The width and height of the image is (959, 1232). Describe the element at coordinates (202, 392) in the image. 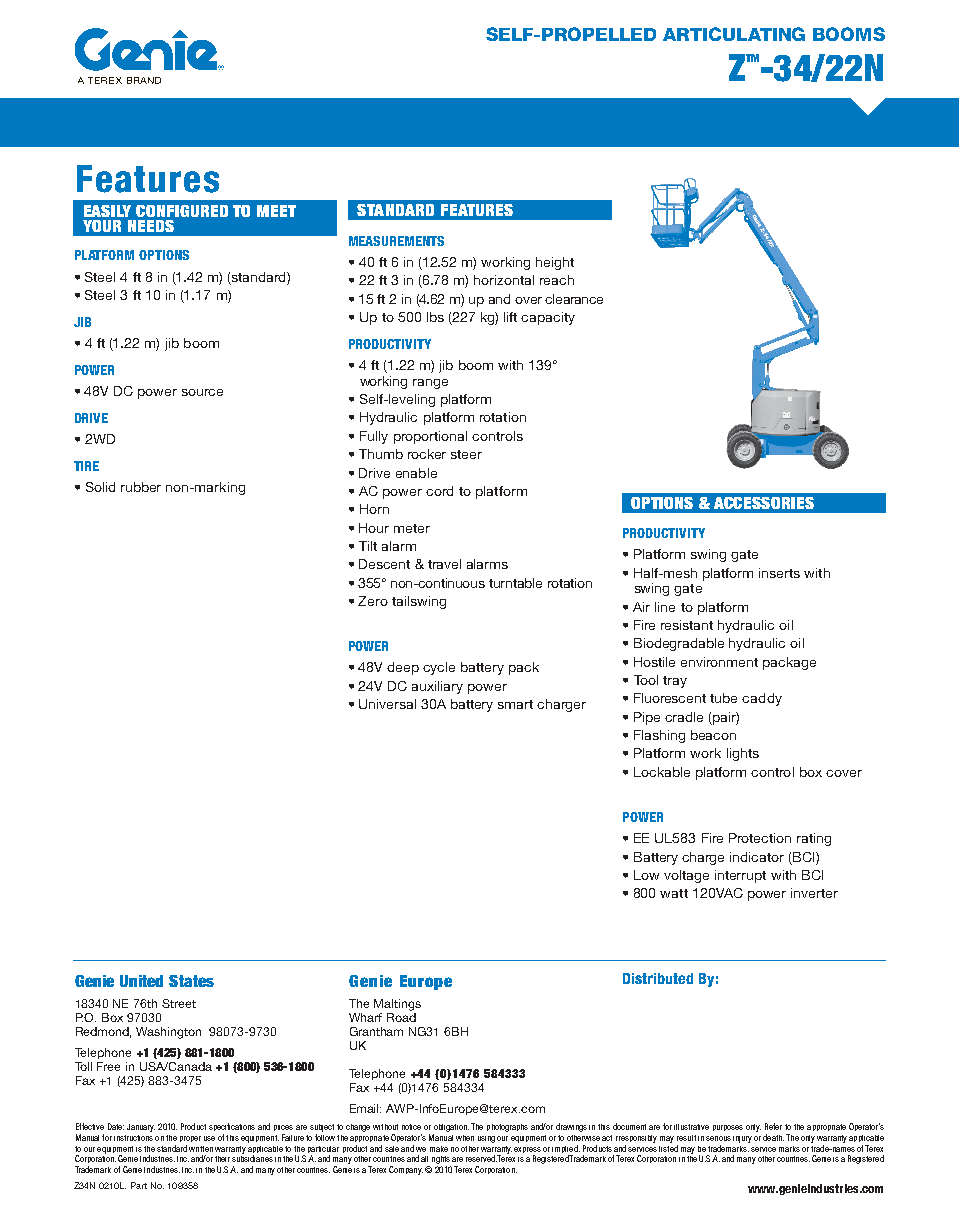

I see `source` at that location.
